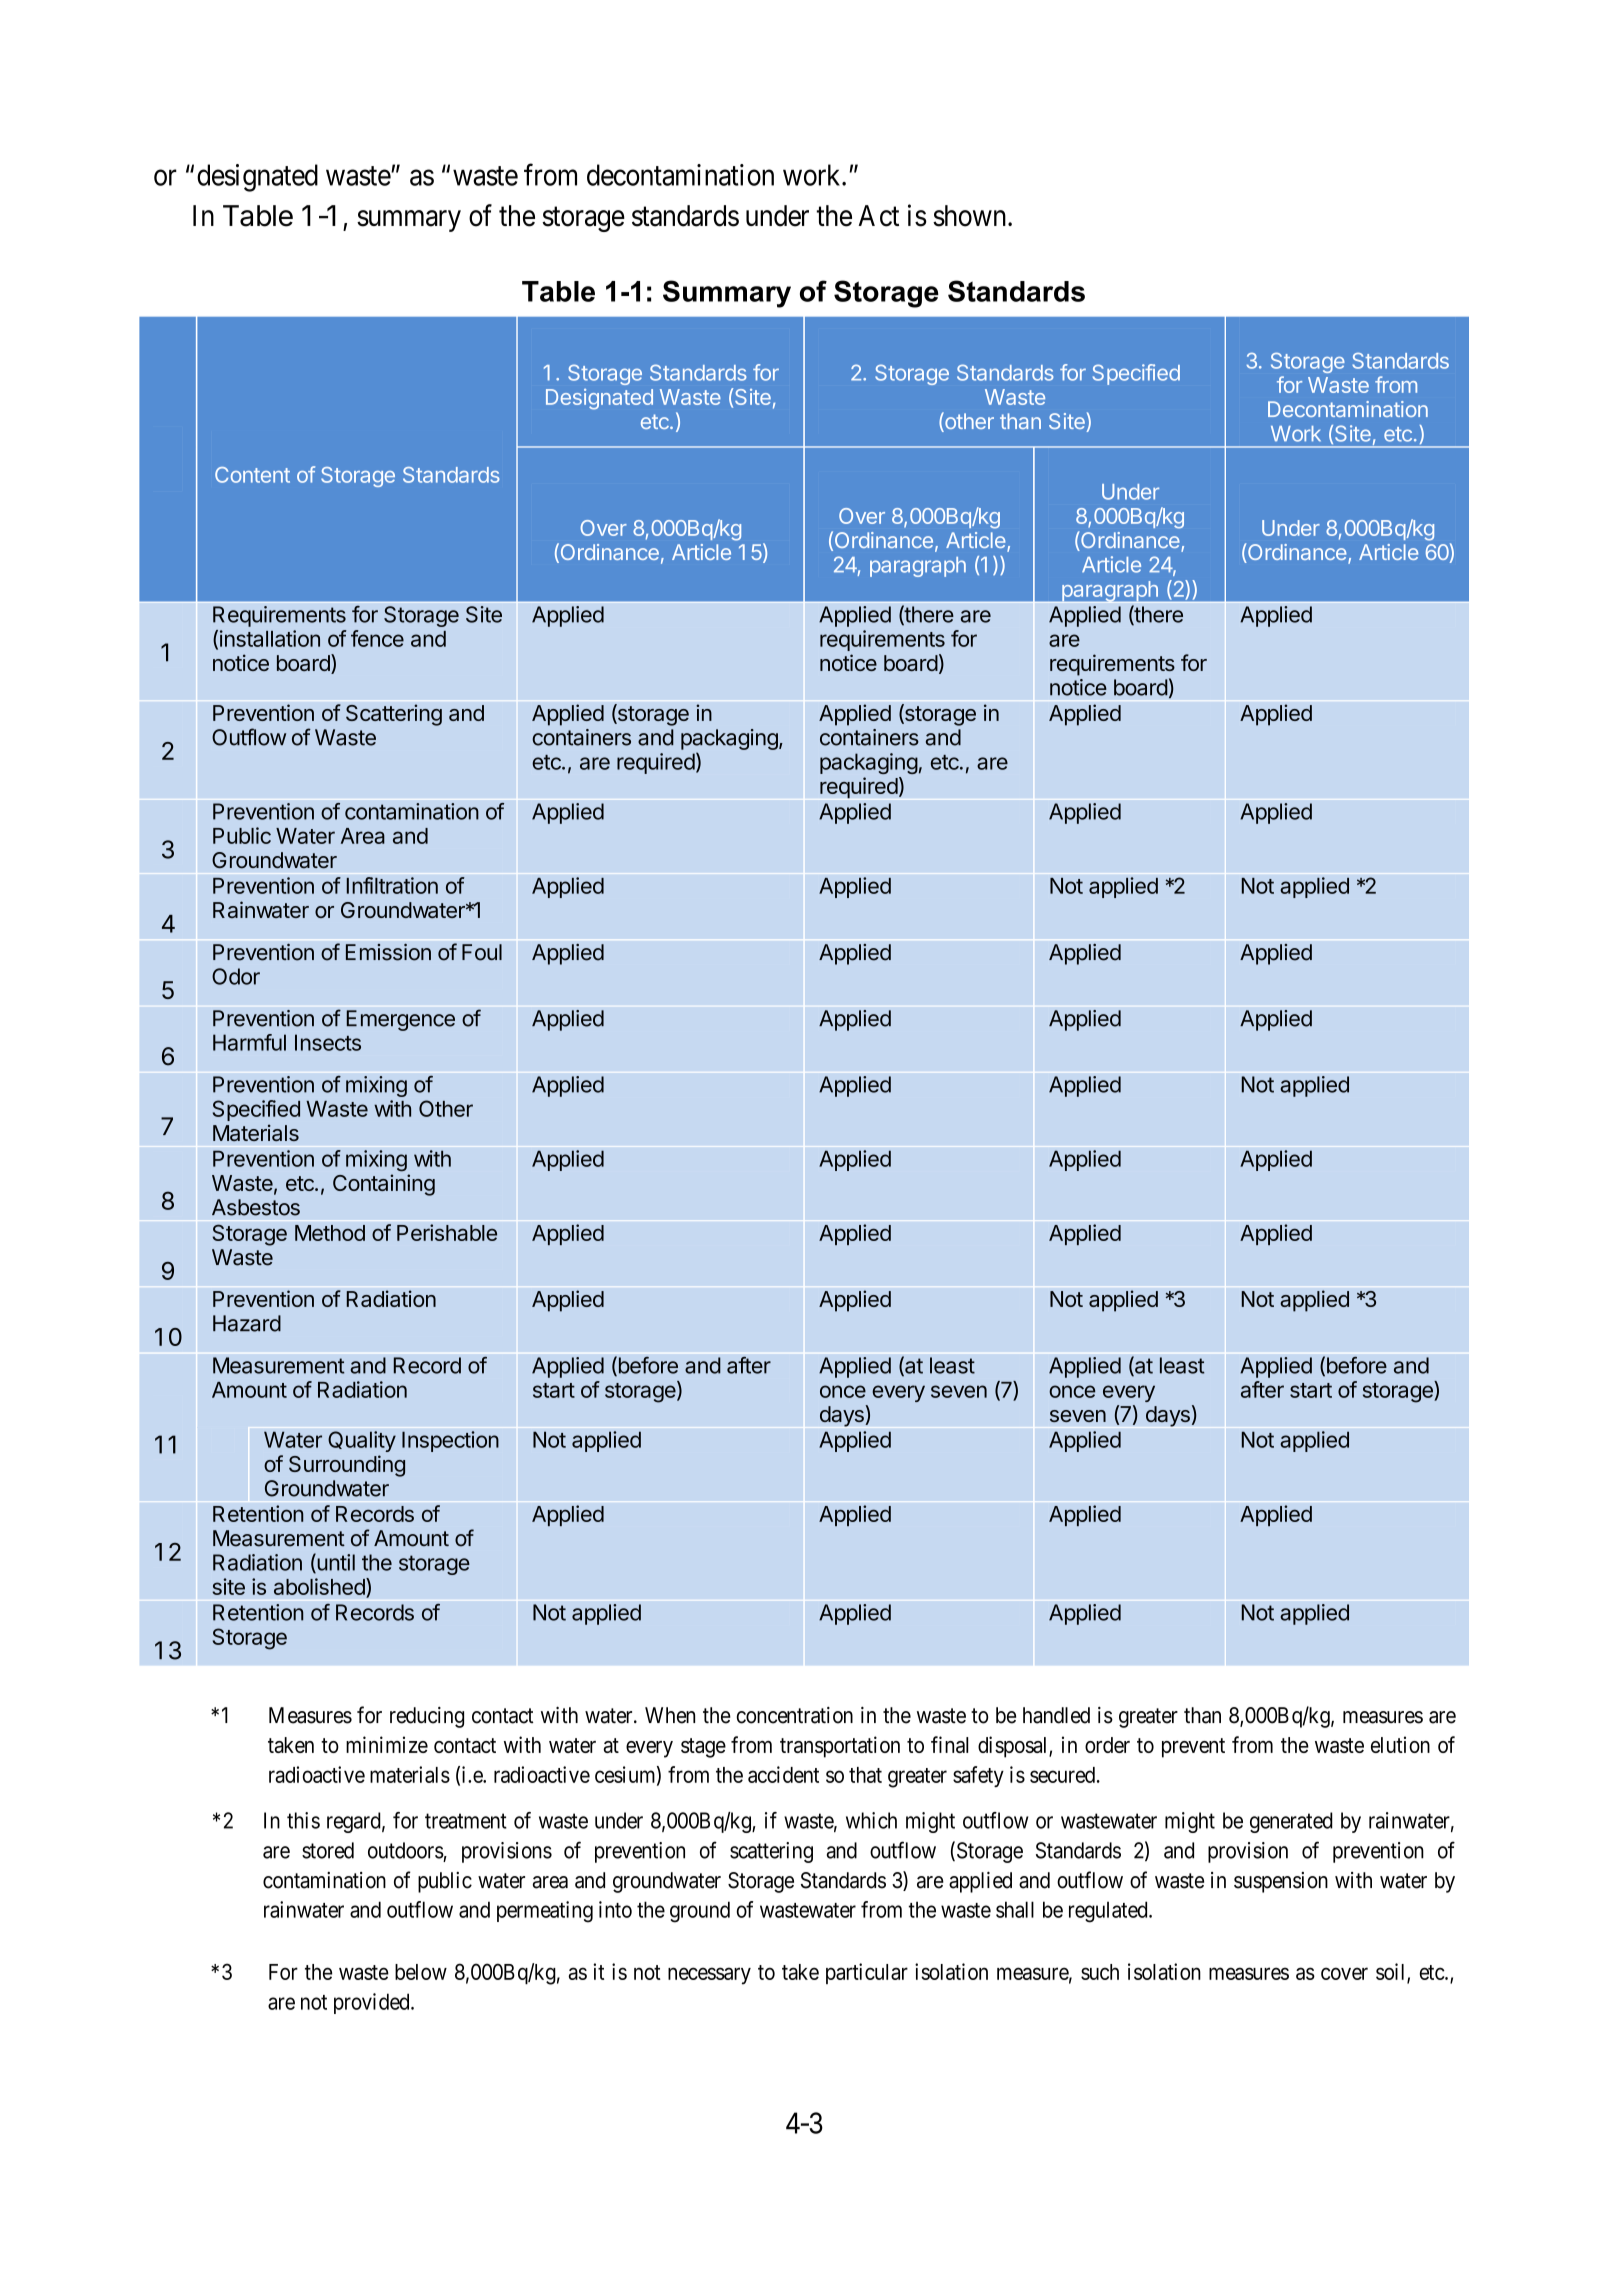 This image has width=1608, height=2274. Describe the element at coordinates (482, 952) in the image. I see `Foul` at that location.
